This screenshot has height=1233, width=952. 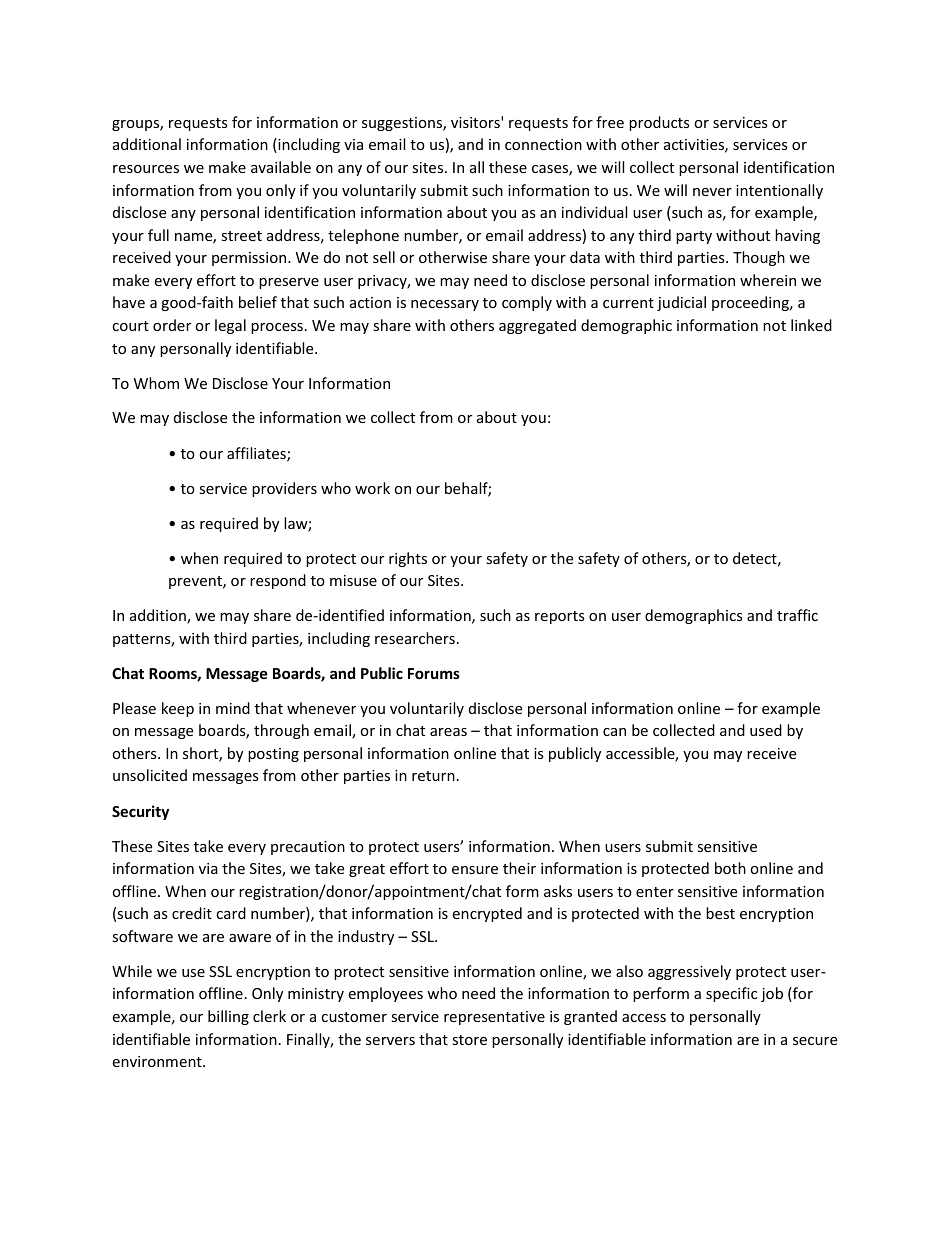 I want to click on rights, so click(x=408, y=559).
